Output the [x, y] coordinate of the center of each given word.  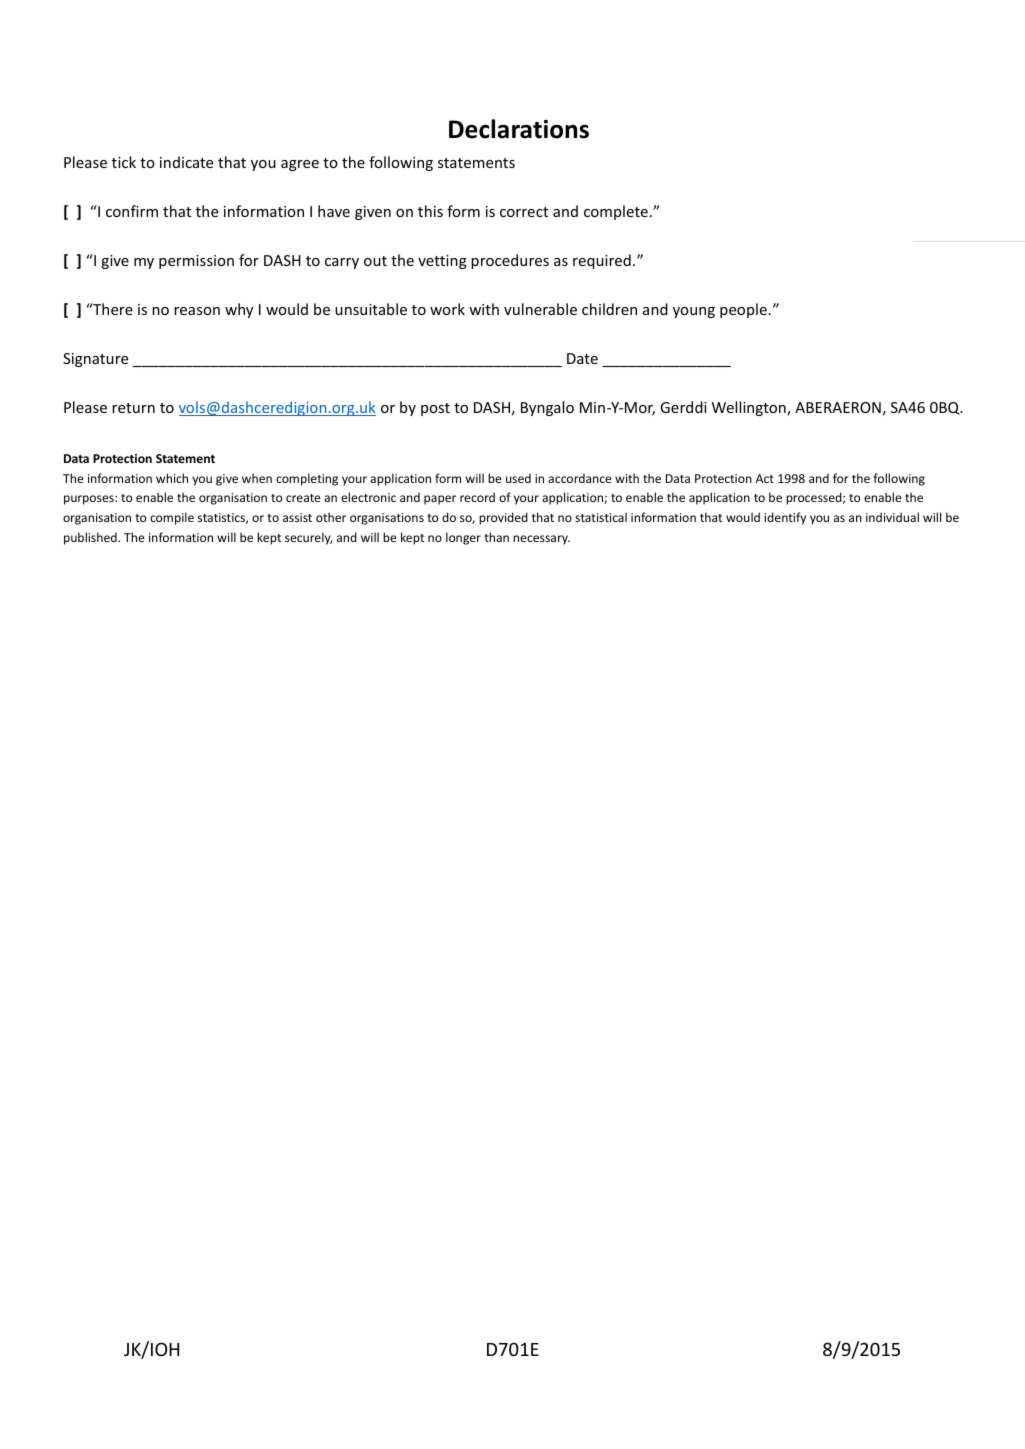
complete [616, 212]
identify [785, 518]
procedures [510, 261]
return [133, 408]
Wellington [750, 408]
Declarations [519, 129]
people [743, 310]
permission [196, 262]
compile [172, 518]
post [435, 409]
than [496, 537]
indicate [186, 162]
